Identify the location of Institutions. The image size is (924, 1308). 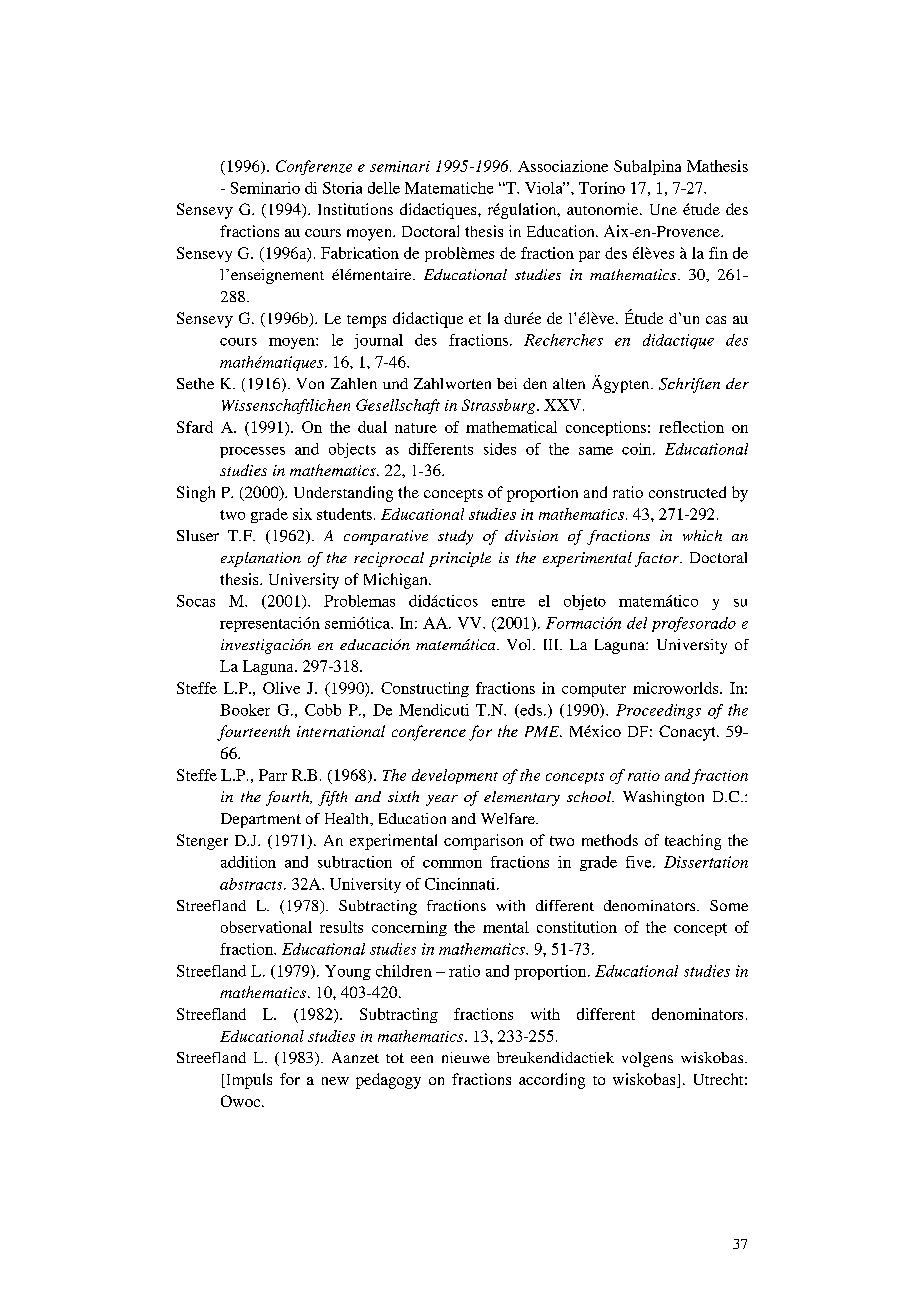
(355, 209).
